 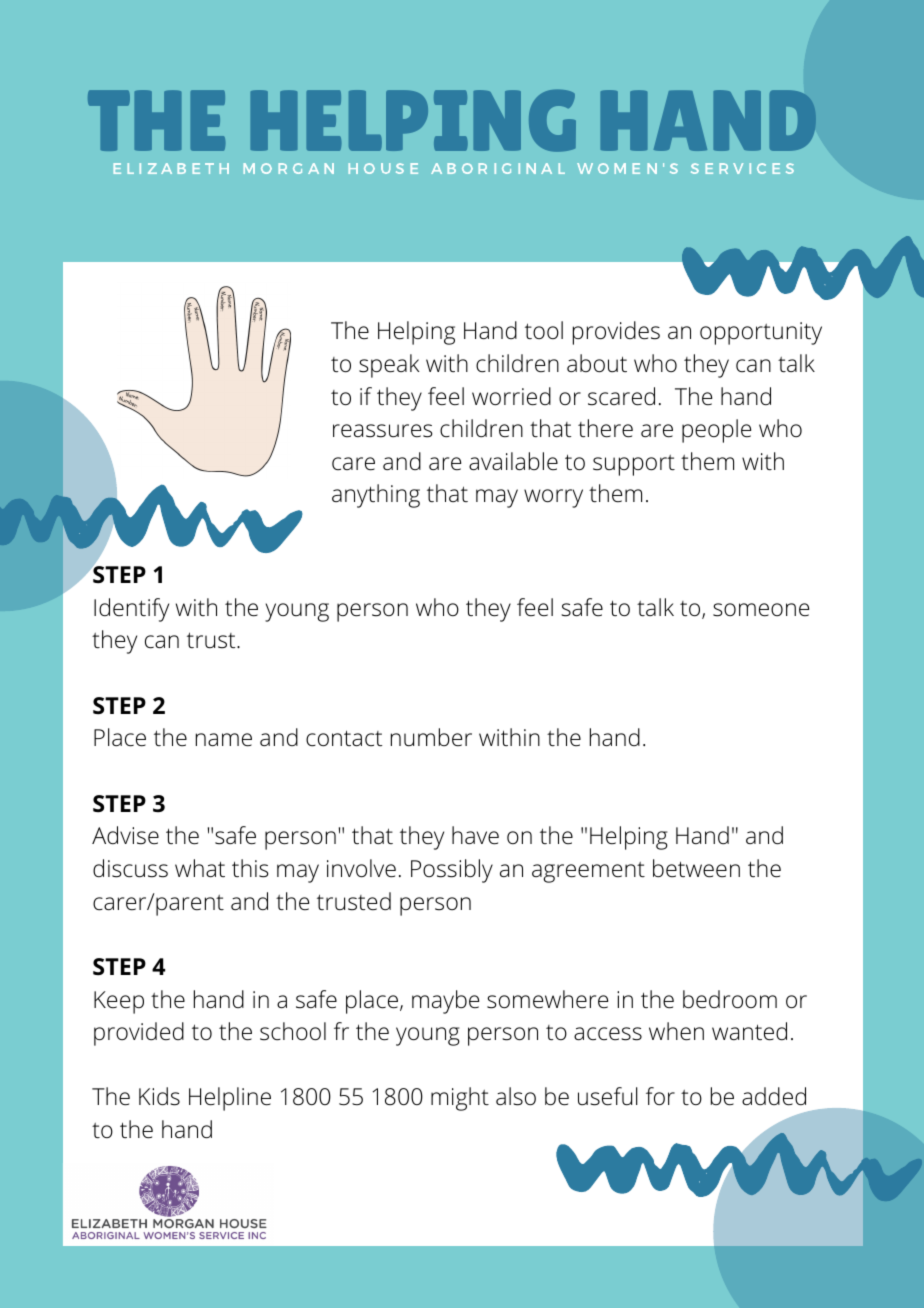 What do you see at coordinates (511, 396) in the screenshot?
I see `worried` at bounding box center [511, 396].
